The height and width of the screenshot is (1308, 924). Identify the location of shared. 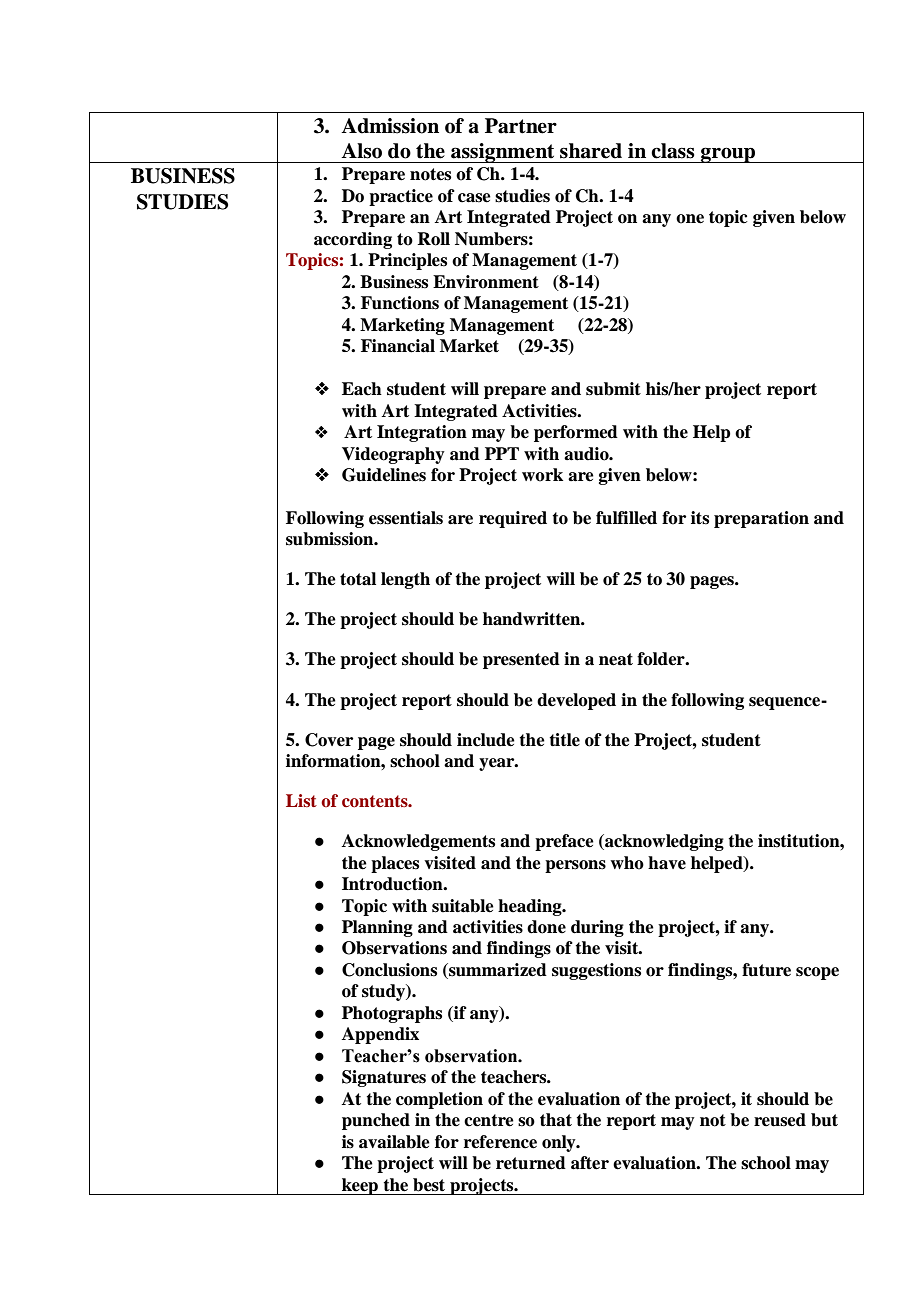
(591, 151).
